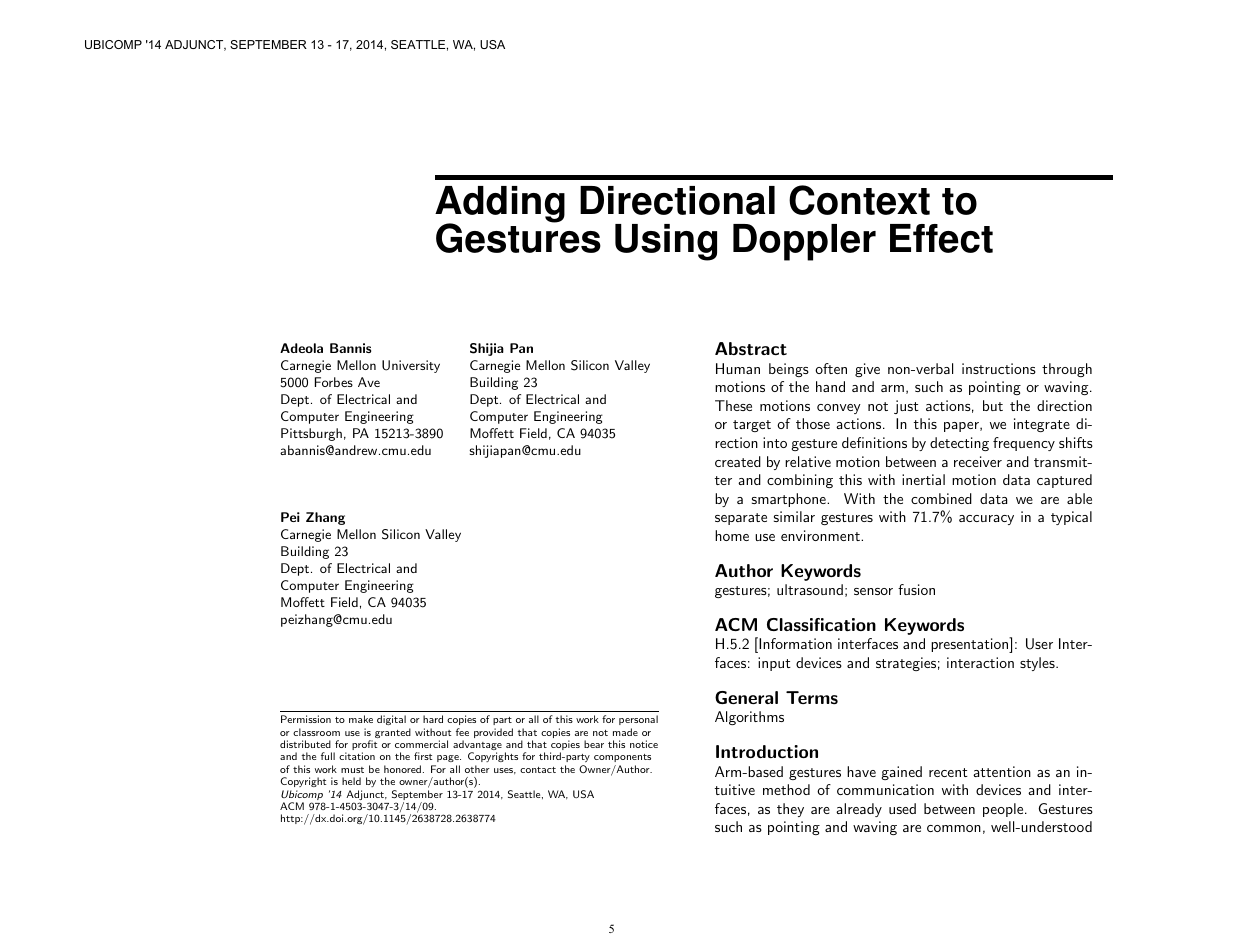 The height and width of the screenshot is (952, 1233). I want to click on Effect, so click(941, 238).
